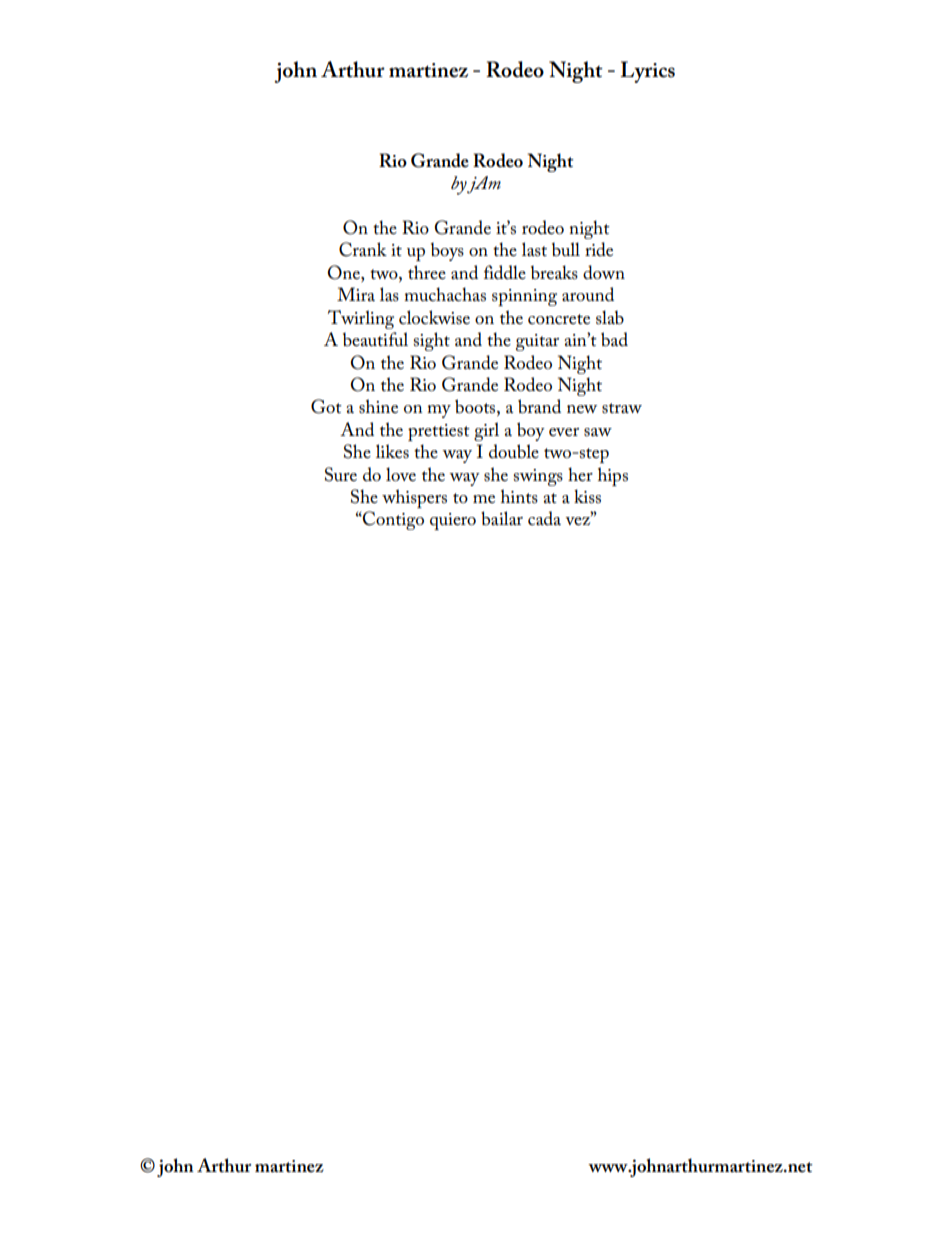 This screenshot has width=952, height=1233. Describe the element at coordinates (614, 339) in the screenshot. I see `bad` at that location.
